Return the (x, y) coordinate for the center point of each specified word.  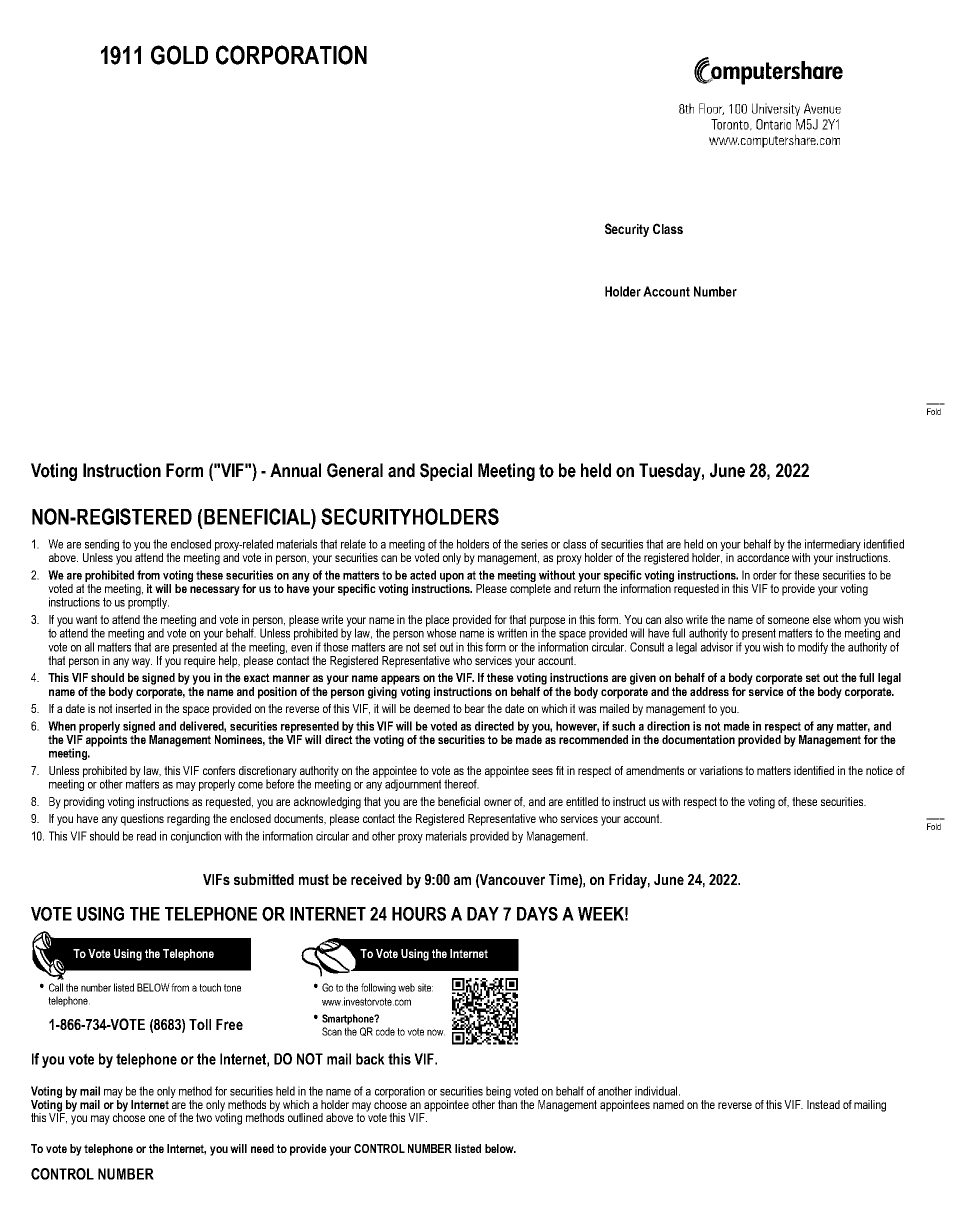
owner (498, 802)
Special (446, 472)
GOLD (179, 55)
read (146, 836)
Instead (823, 1104)
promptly (148, 602)
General (355, 470)
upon (452, 577)
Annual (295, 470)
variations (721, 770)
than (507, 1103)
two (204, 1117)
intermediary (832, 546)
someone (788, 620)
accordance (763, 557)
